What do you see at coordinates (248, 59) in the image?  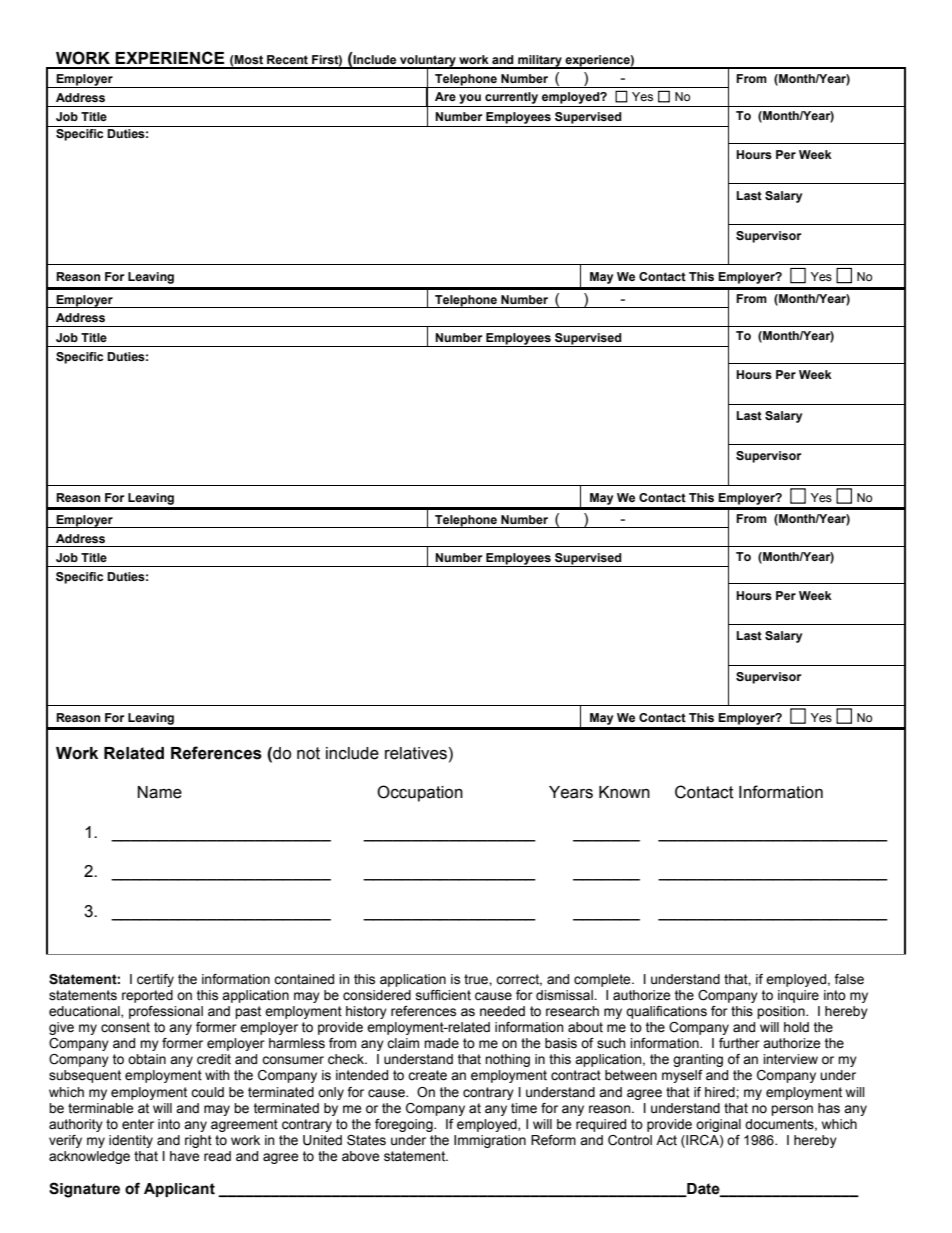 I see `Most` at bounding box center [248, 59].
